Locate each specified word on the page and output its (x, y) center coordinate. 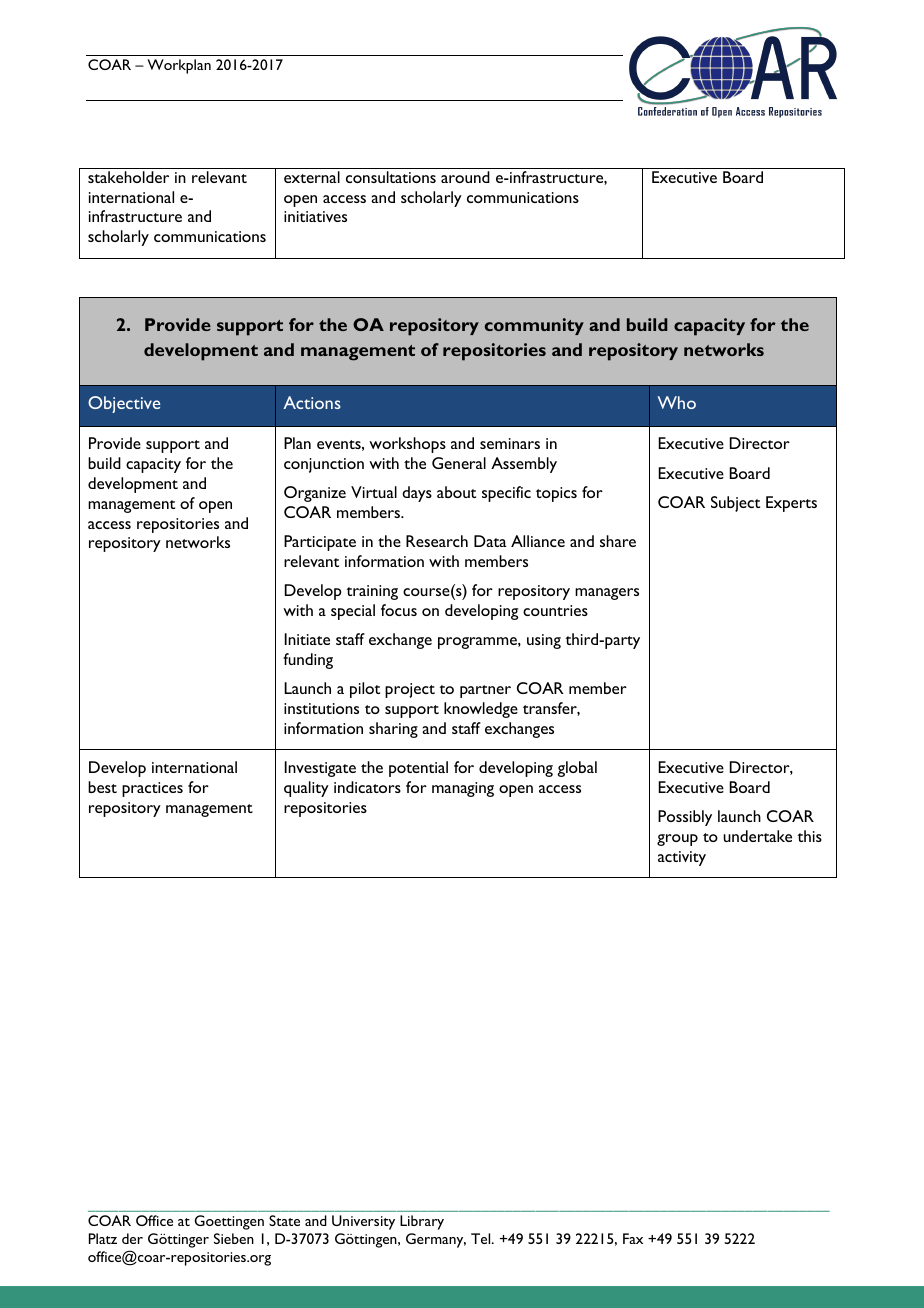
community (534, 326)
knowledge (481, 710)
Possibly (685, 818)
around (465, 177)
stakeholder (128, 177)
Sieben (234, 1238)
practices (152, 789)
